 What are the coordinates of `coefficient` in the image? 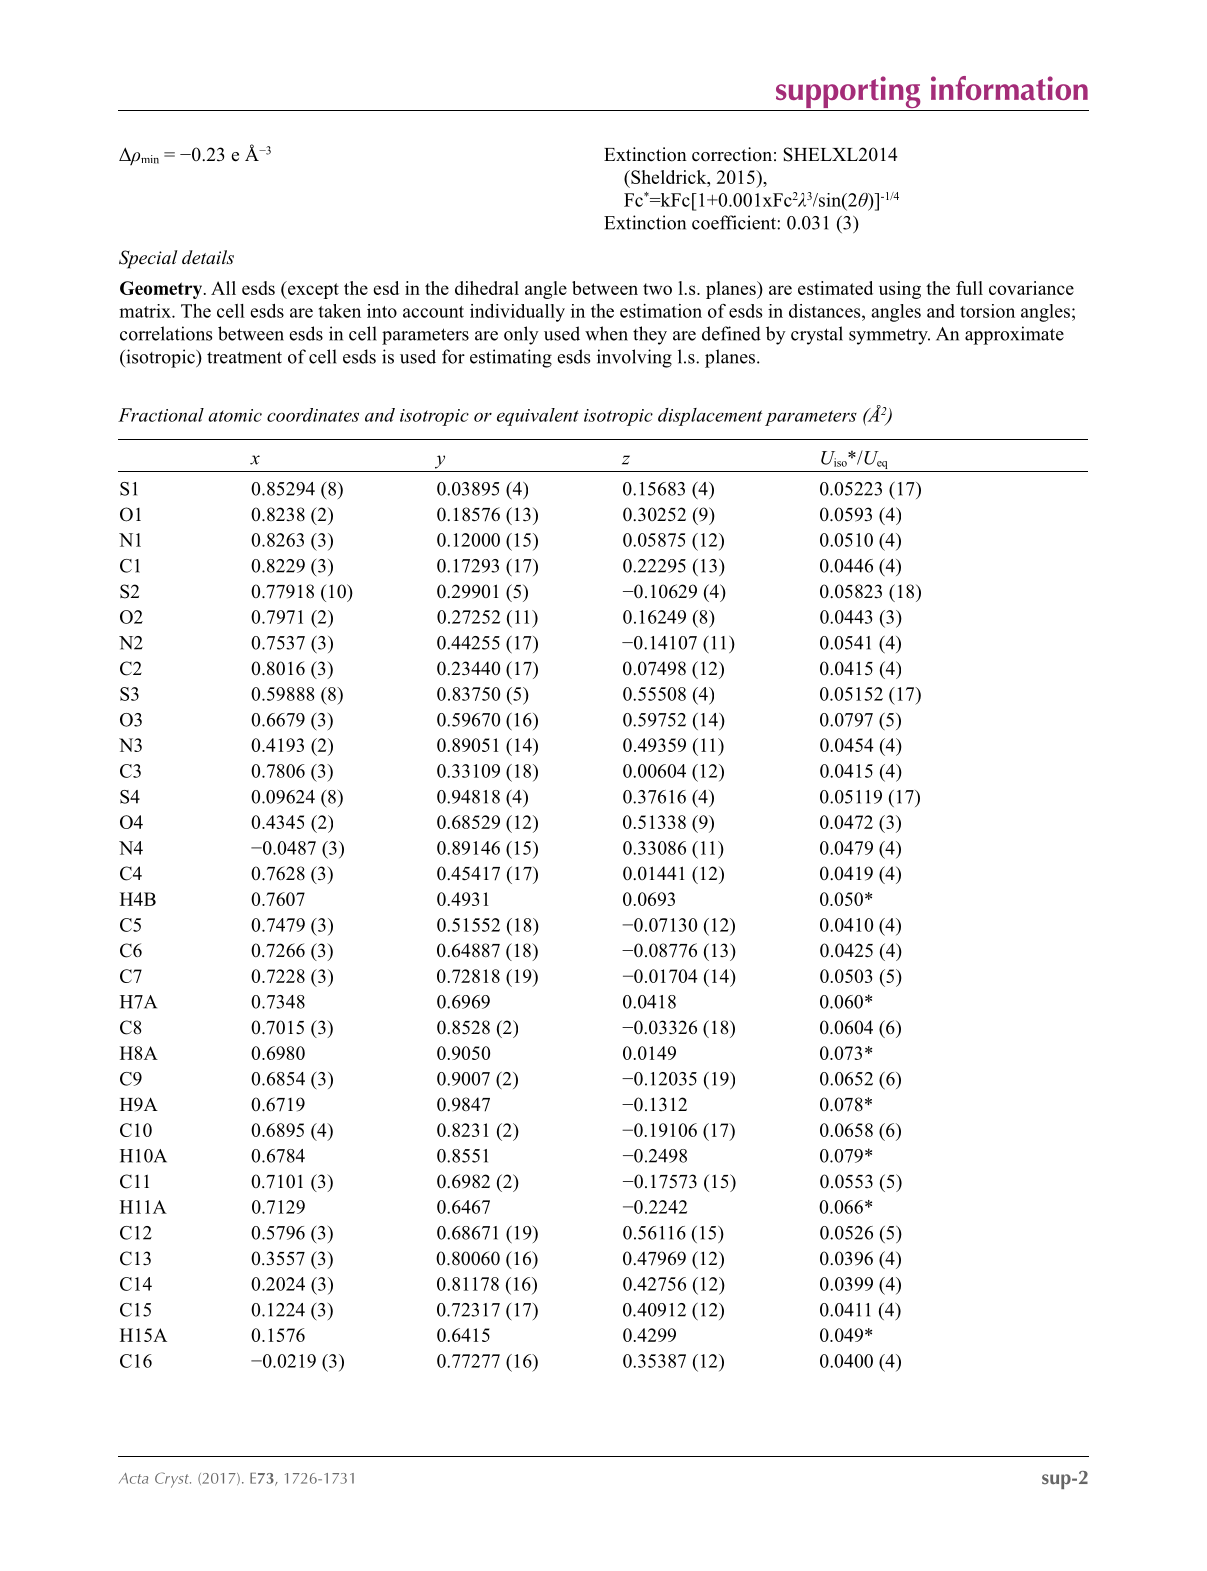 It's located at (735, 222).
